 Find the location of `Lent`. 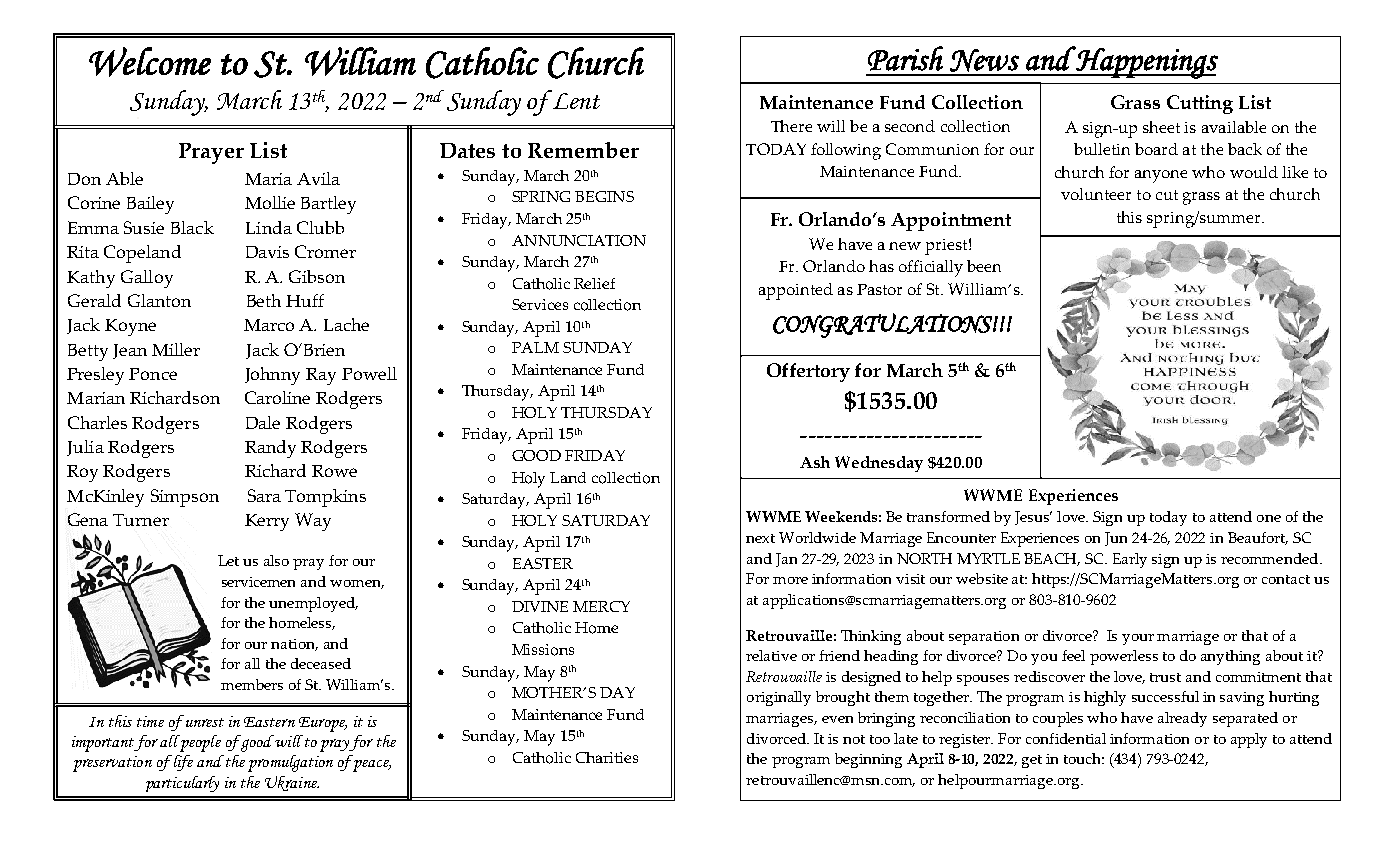

Lent is located at coordinates (575, 99).
